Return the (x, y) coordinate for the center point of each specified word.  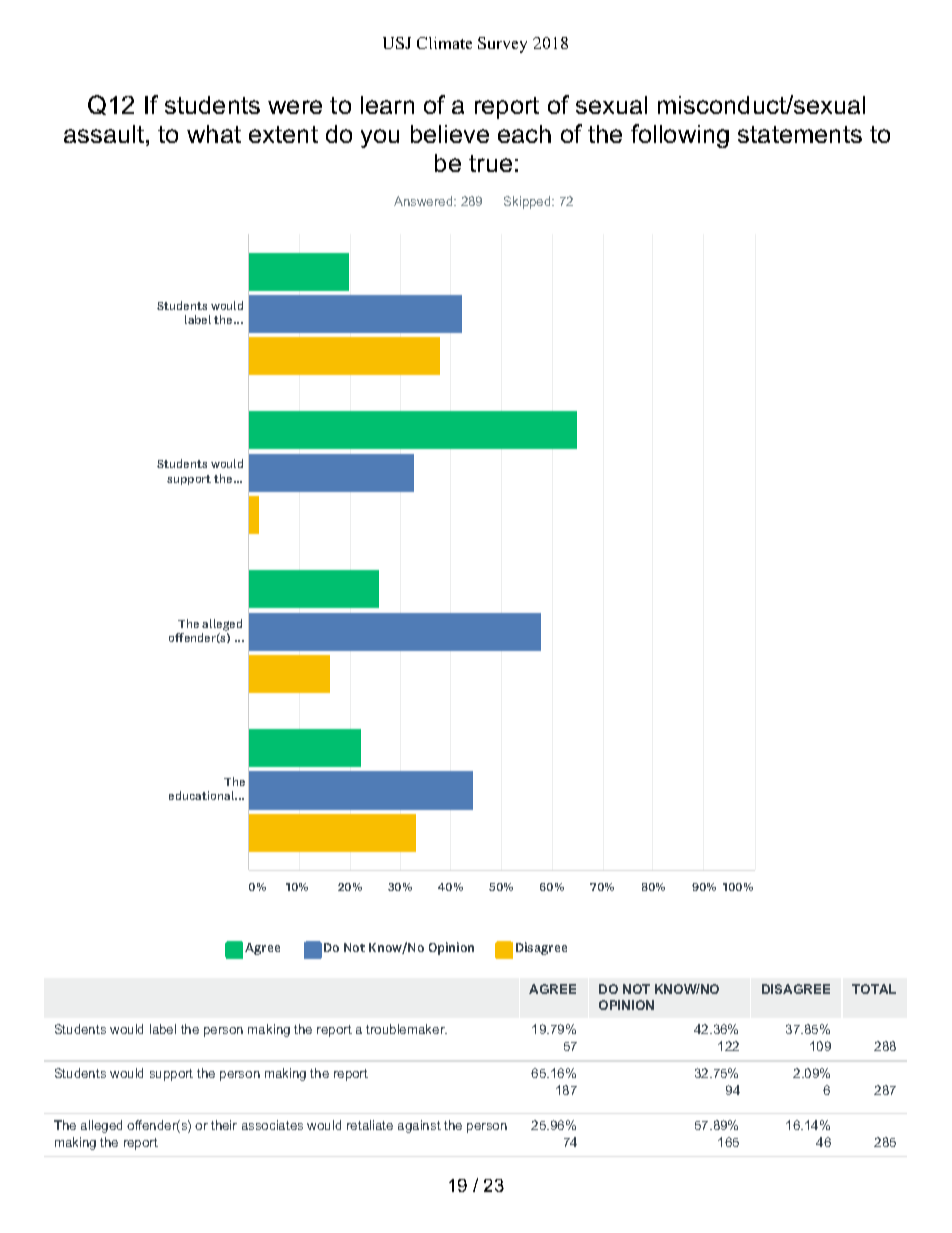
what (214, 134)
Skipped (528, 202)
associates (272, 1125)
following (680, 136)
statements (800, 134)
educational (203, 795)
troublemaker (406, 1029)
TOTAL (874, 989)
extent (283, 134)
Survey (502, 45)
